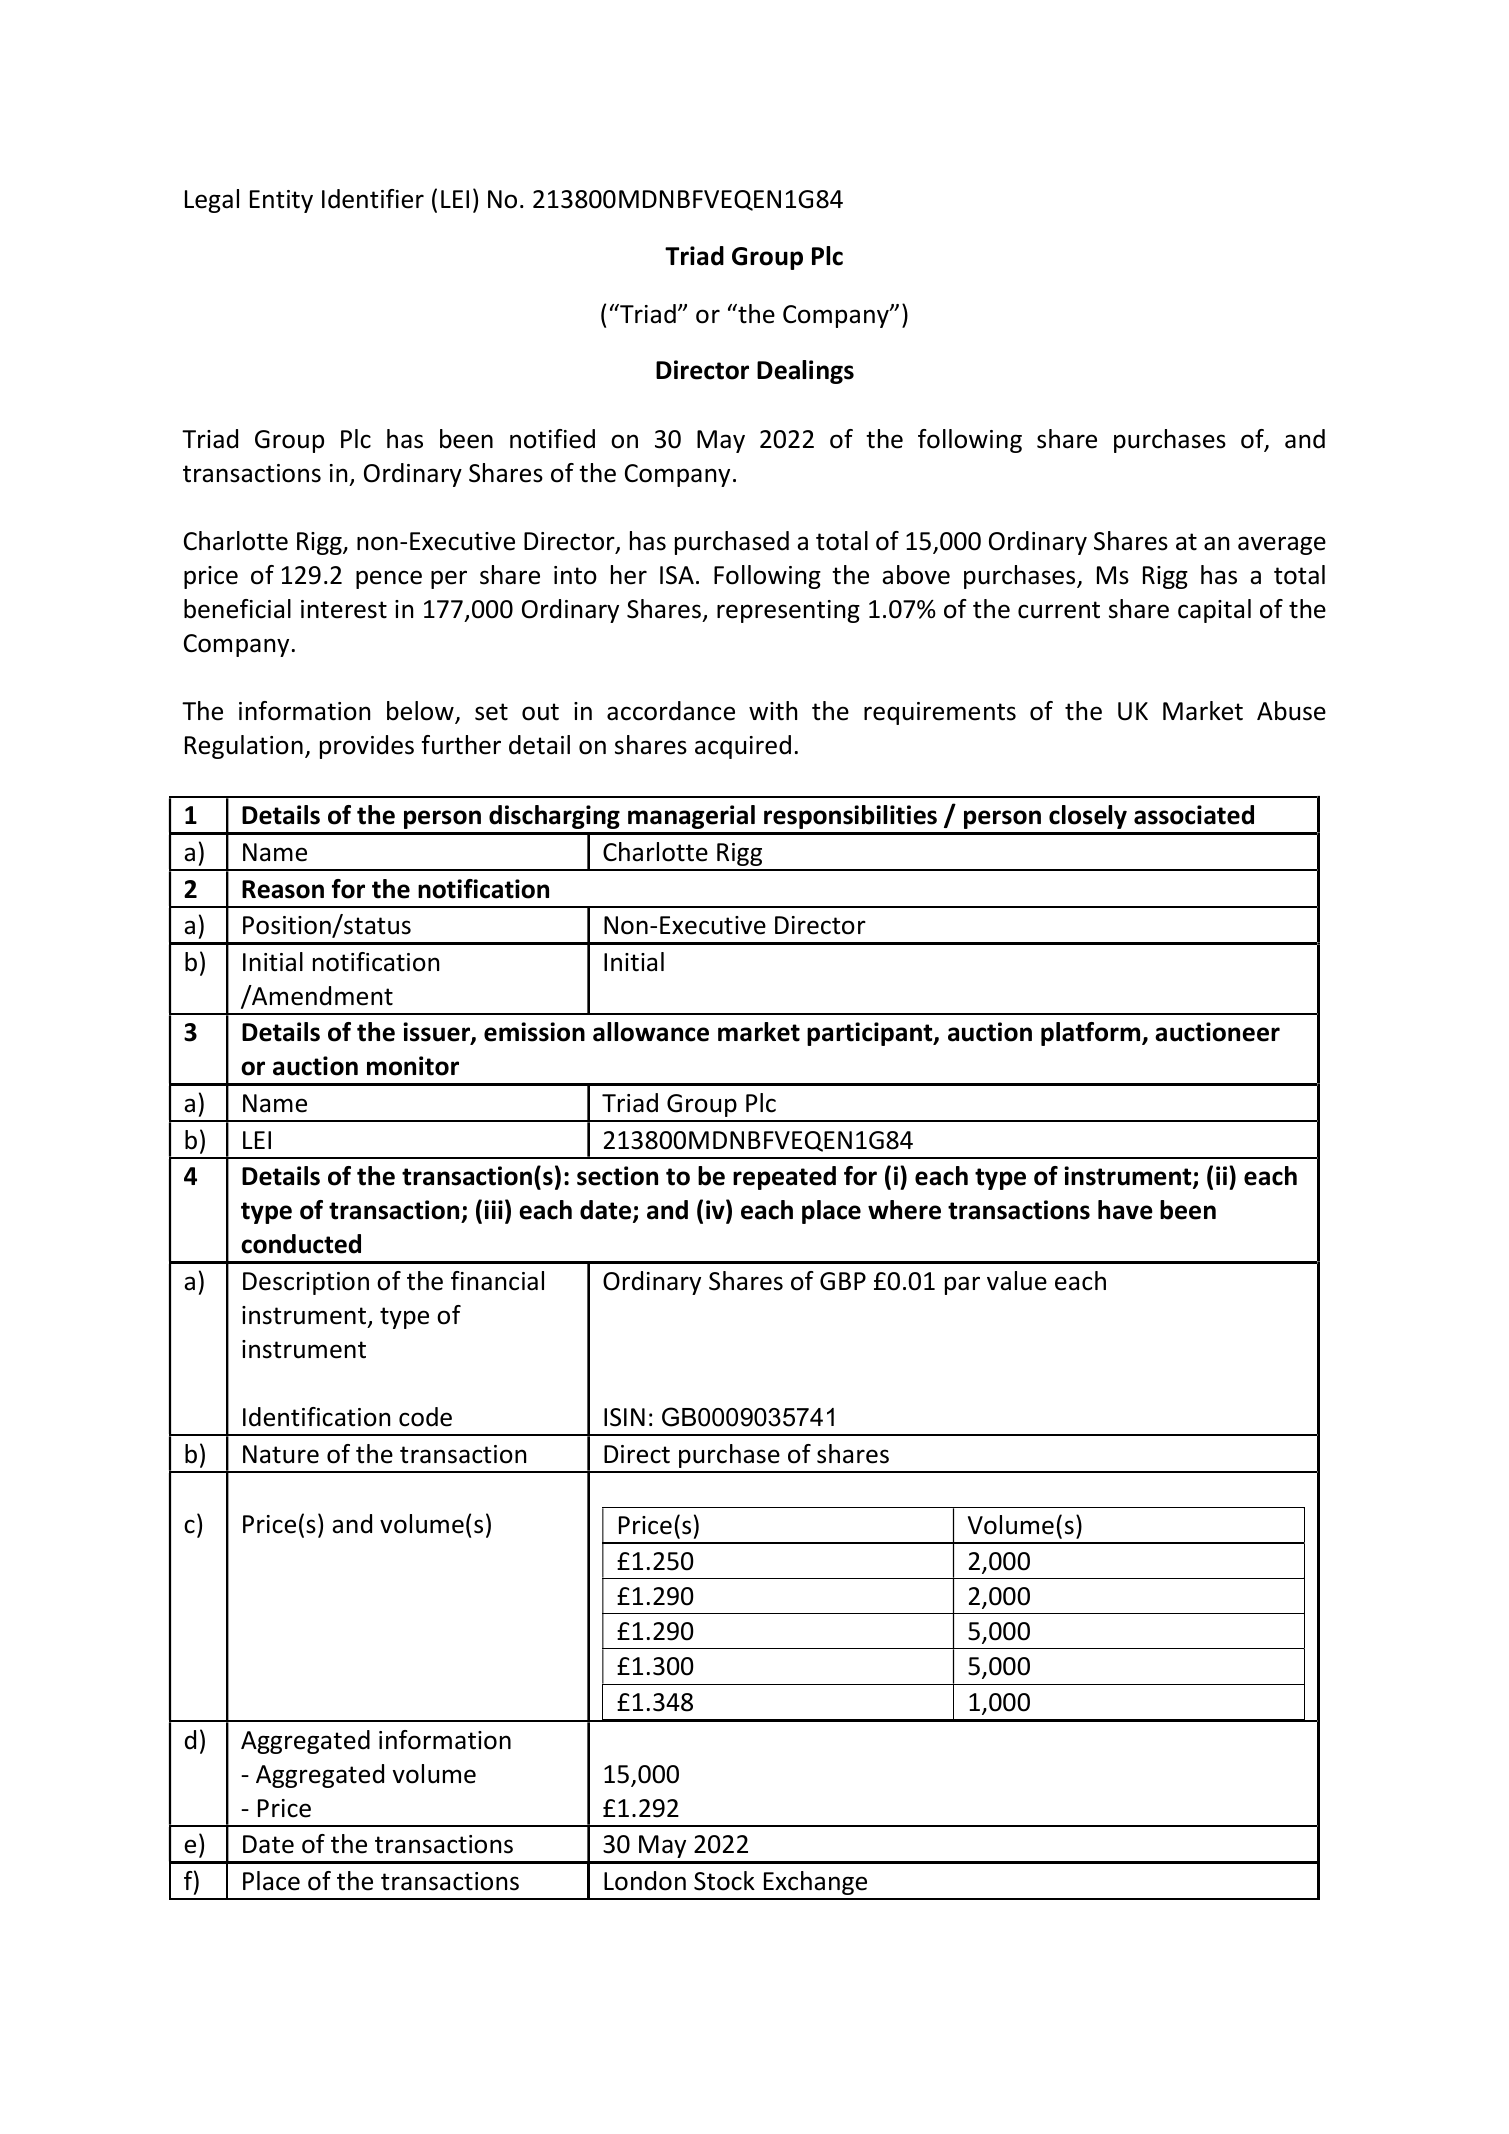  I want to click on representing, so click(788, 611).
